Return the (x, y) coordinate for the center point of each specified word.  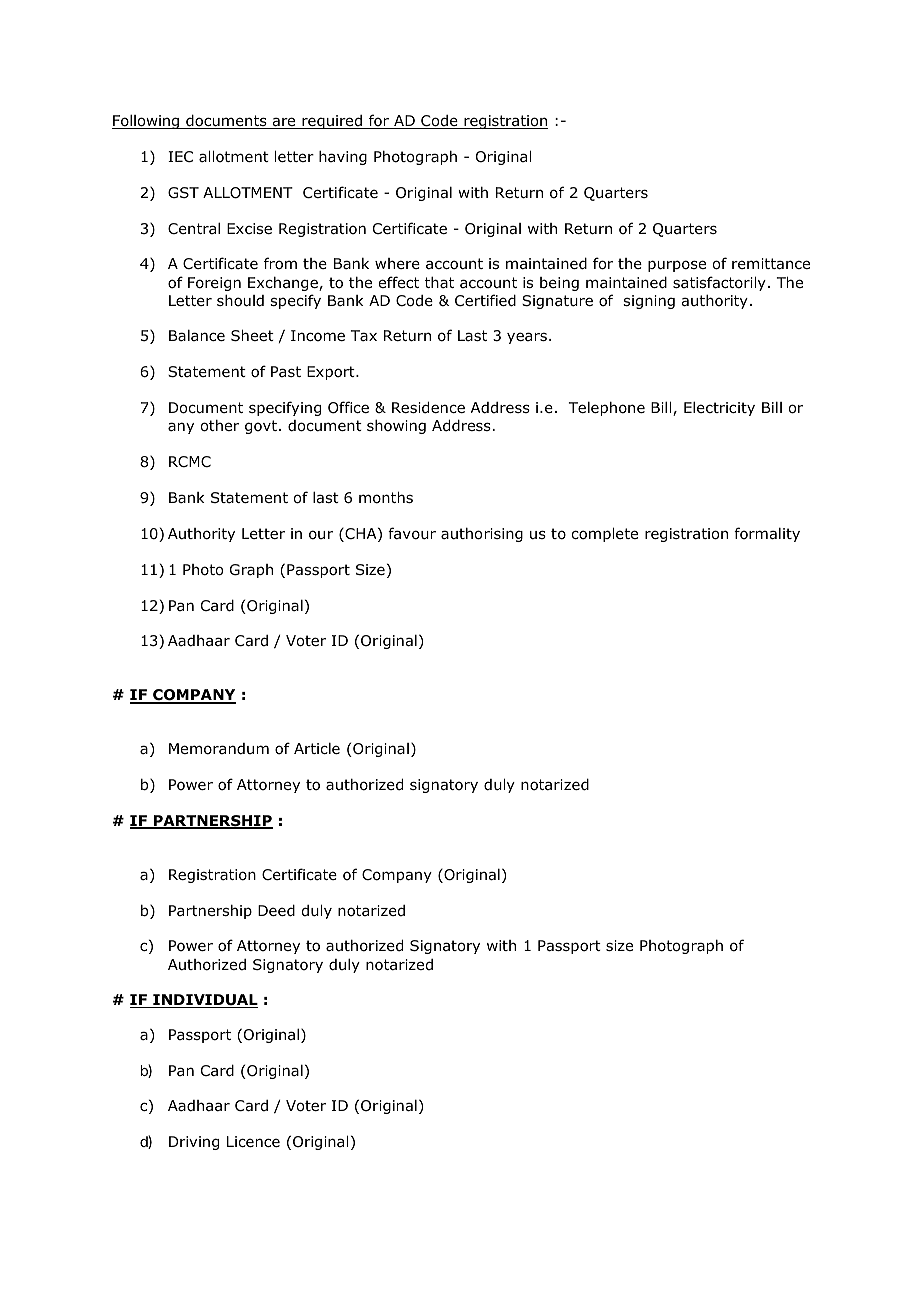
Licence (253, 1141)
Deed (276, 910)
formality (767, 534)
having (343, 158)
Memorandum (219, 749)
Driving (194, 1143)
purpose (677, 266)
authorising (482, 535)
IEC (180, 156)
